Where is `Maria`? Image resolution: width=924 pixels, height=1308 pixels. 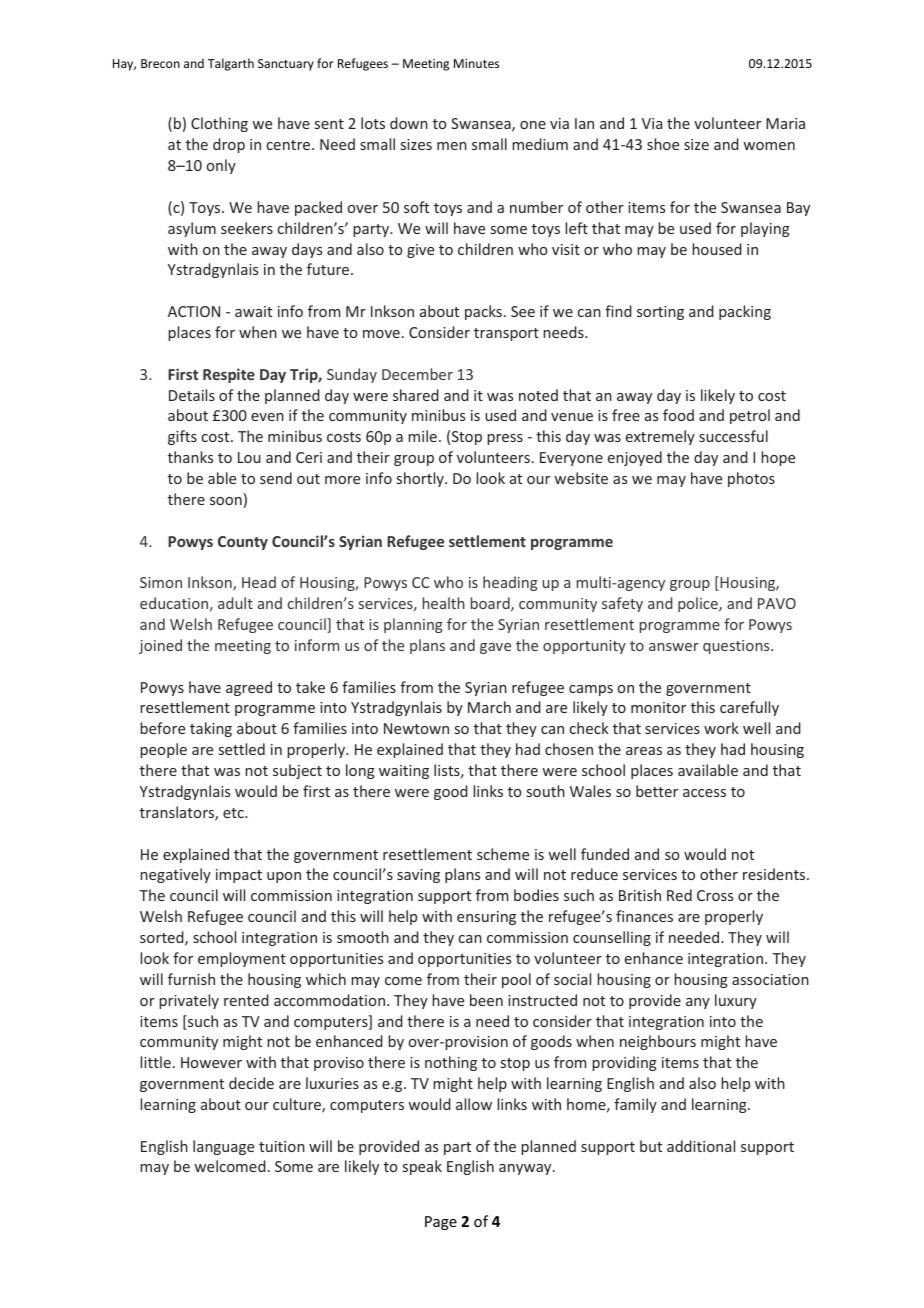 Maria is located at coordinates (785, 123).
